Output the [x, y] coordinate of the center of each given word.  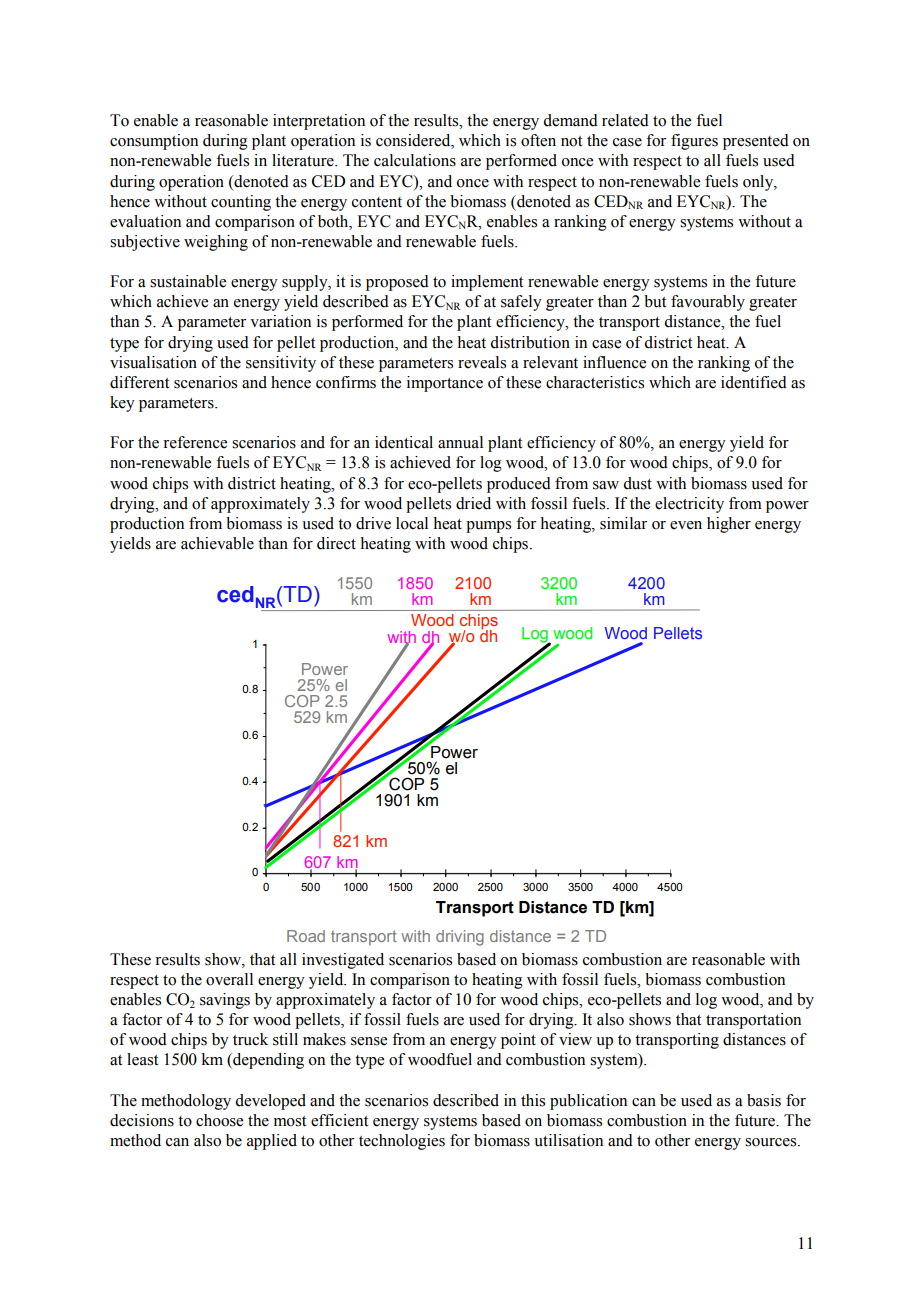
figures [694, 142]
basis [764, 1100]
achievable [217, 543]
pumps [488, 527]
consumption [154, 142]
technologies [402, 1142]
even [686, 525]
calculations [415, 160]
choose [219, 1120]
